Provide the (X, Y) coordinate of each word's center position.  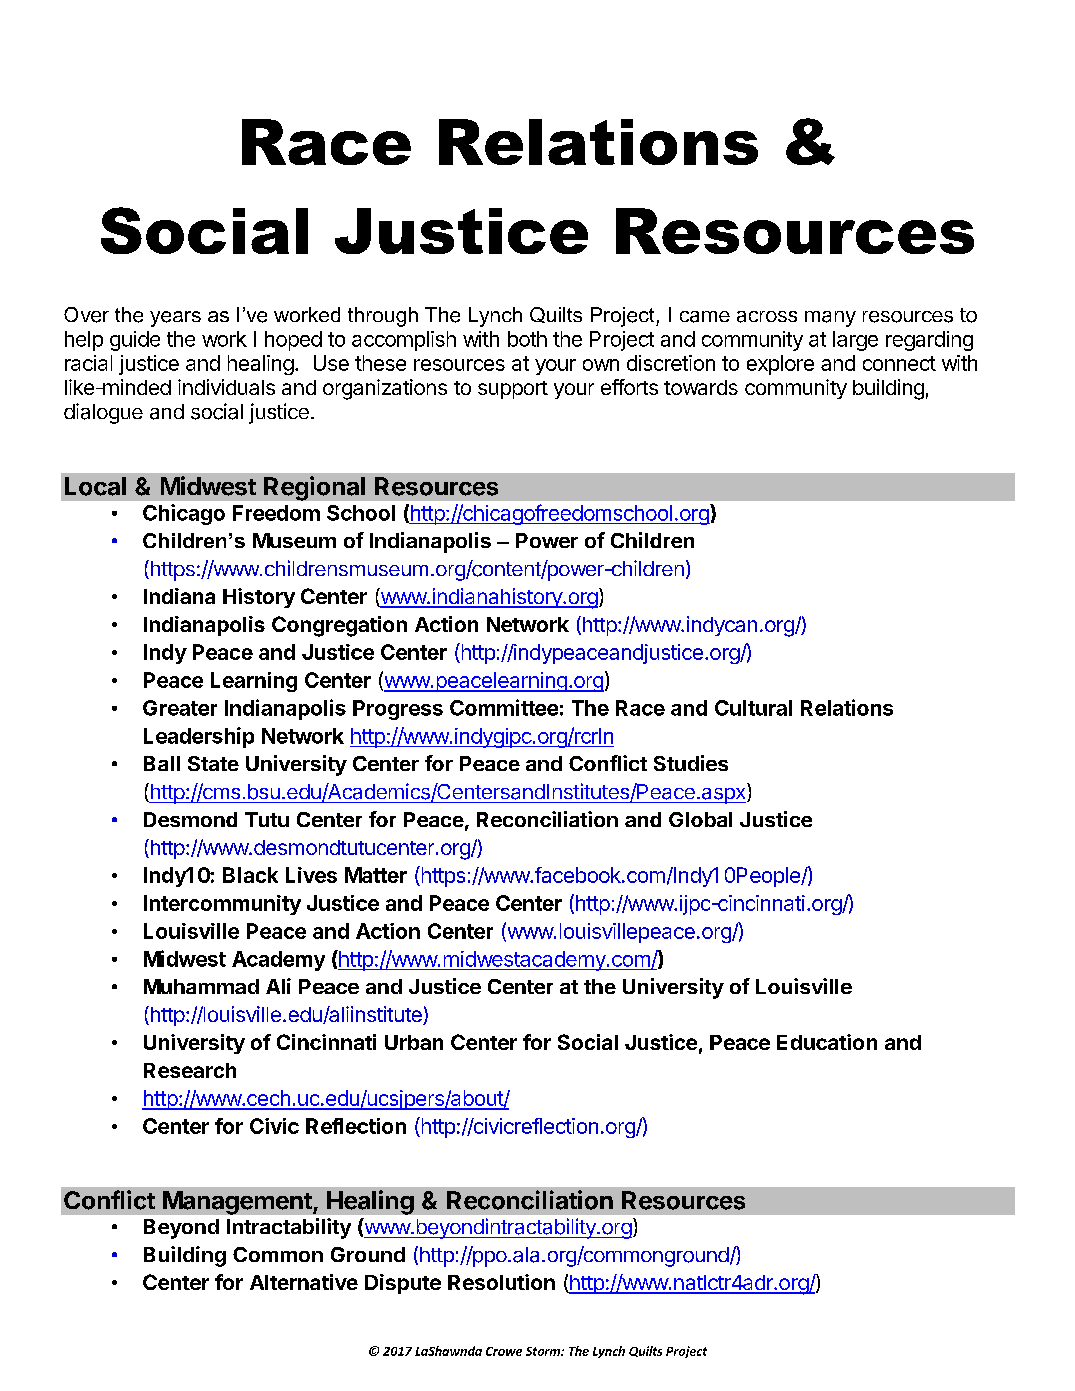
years (175, 319)
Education (827, 1042)
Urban (414, 1042)
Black (250, 875)
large (855, 341)
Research (190, 1070)
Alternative (304, 1282)
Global (700, 819)
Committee (504, 707)
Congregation (339, 626)
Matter (376, 875)
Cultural (753, 708)
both (527, 339)
